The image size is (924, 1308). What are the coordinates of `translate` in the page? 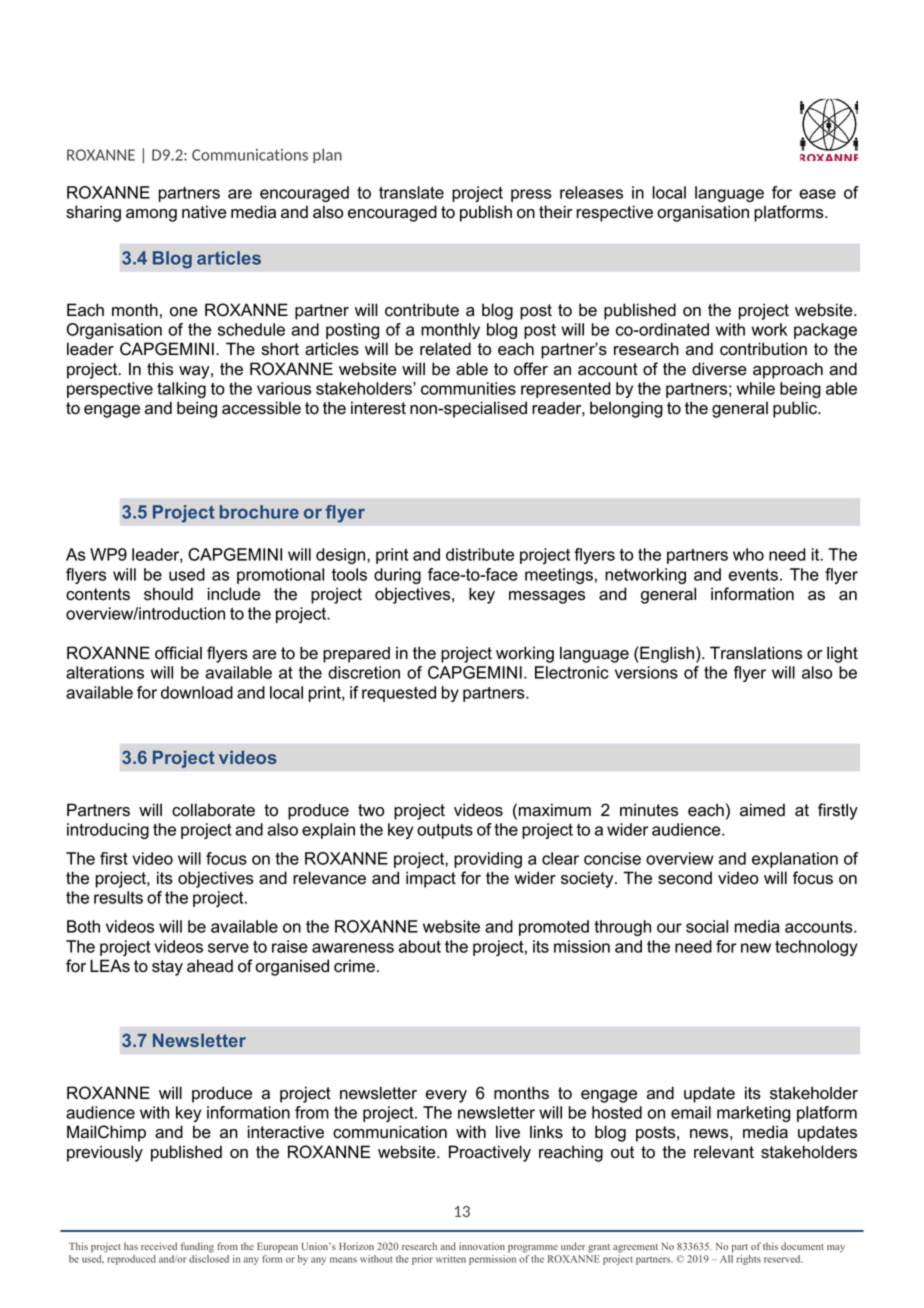 It's located at (411, 192).
